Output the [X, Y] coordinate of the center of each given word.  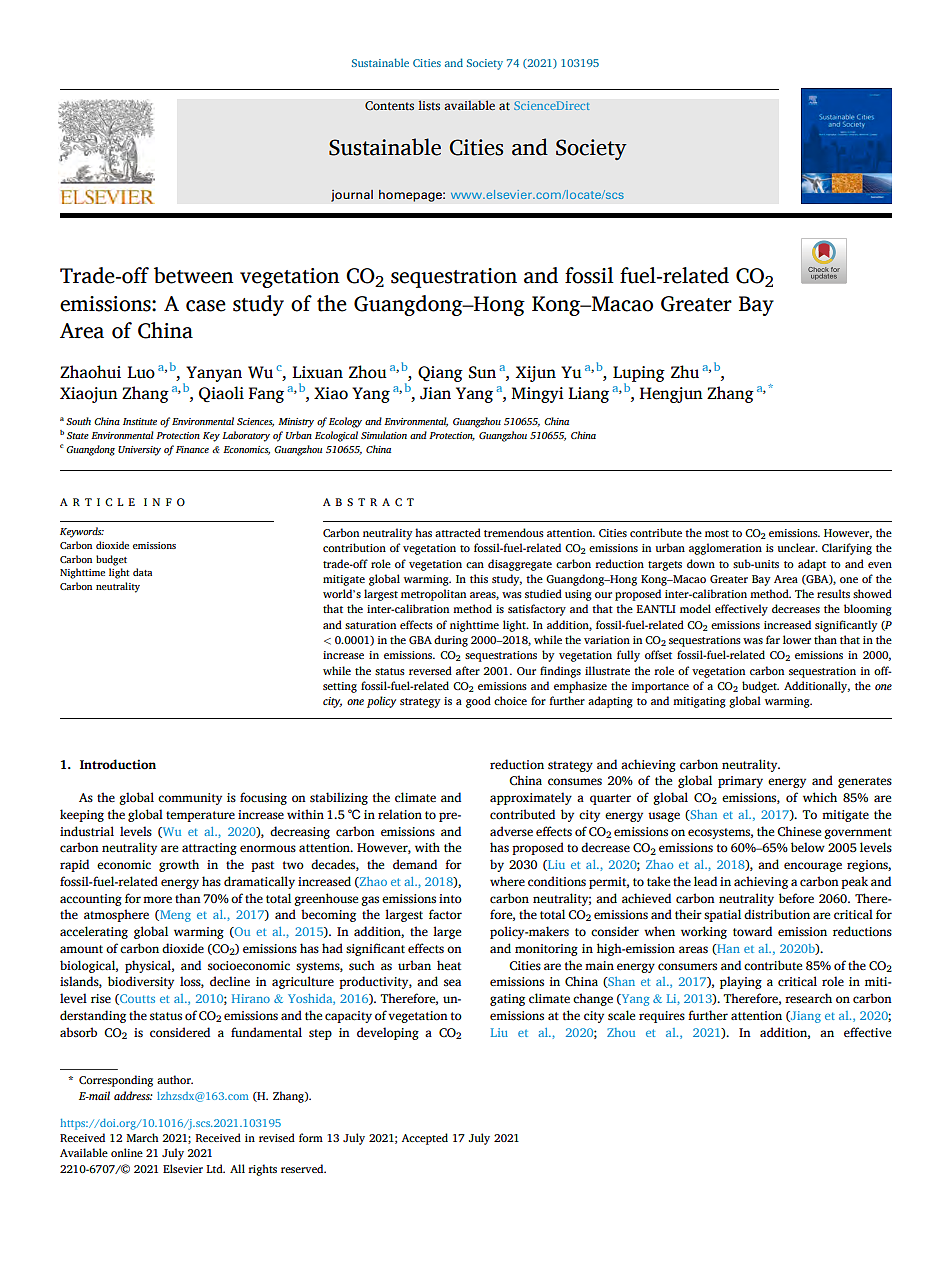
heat [449, 965]
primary [740, 782]
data [142, 572]
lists [429, 105]
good [478, 702]
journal [352, 195]
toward [752, 931]
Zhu [685, 372]
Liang [588, 395]
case [206, 306]
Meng [174, 916]
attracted [458, 532]
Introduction [118, 764]
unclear [797, 547]
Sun [482, 372]
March [142, 1137]
